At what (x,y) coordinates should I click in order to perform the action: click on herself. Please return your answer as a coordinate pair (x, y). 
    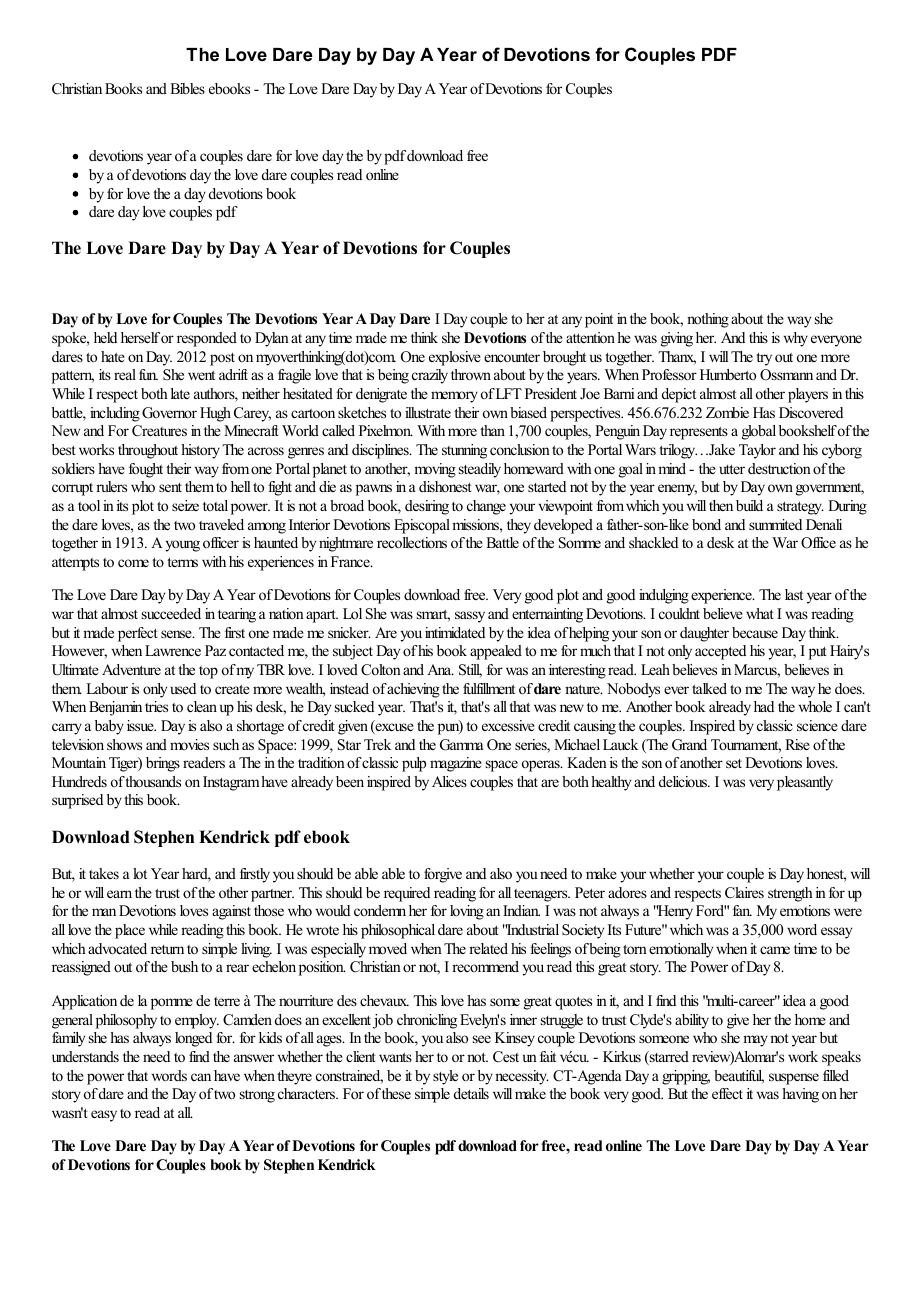
    Looking at the image, I should click on (140, 337).
